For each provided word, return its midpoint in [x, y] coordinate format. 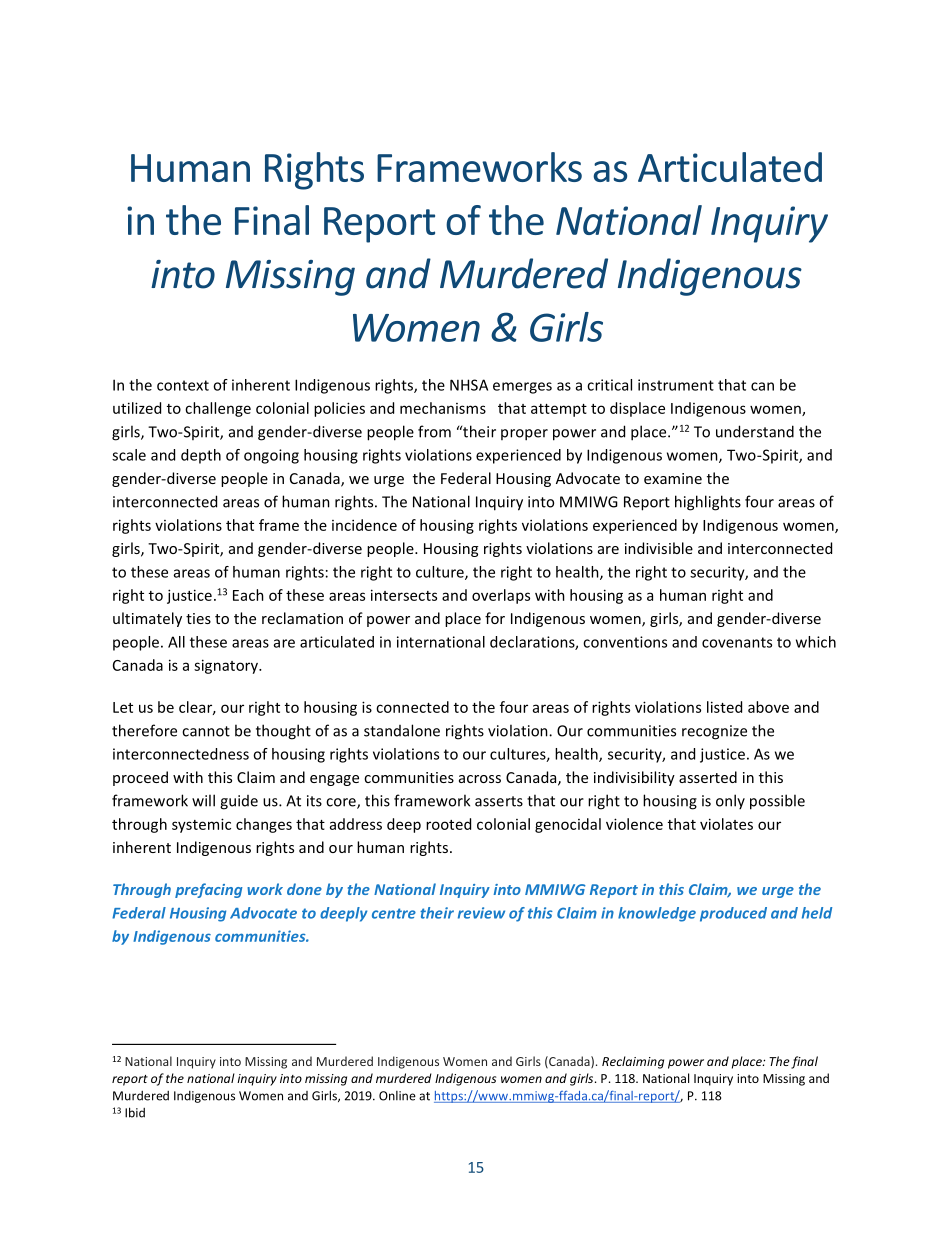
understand [755, 431]
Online [397, 1096]
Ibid [135, 1112]
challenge [218, 409]
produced [733, 914]
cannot [206, 731]
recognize [714, 732]
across [480, 779]
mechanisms [443, 408]
